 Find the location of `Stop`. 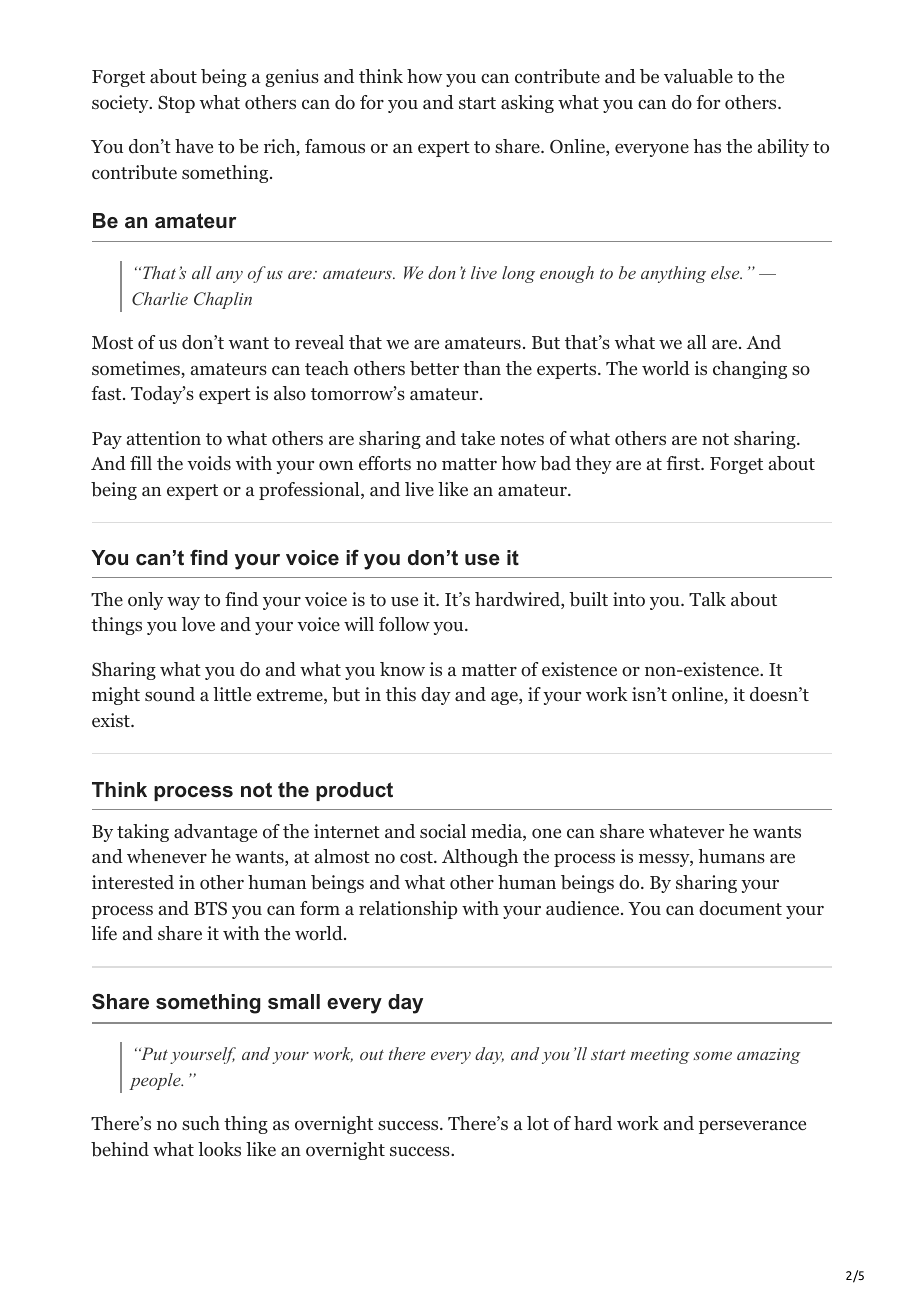

Stop is located at coordinates (176, 104).
